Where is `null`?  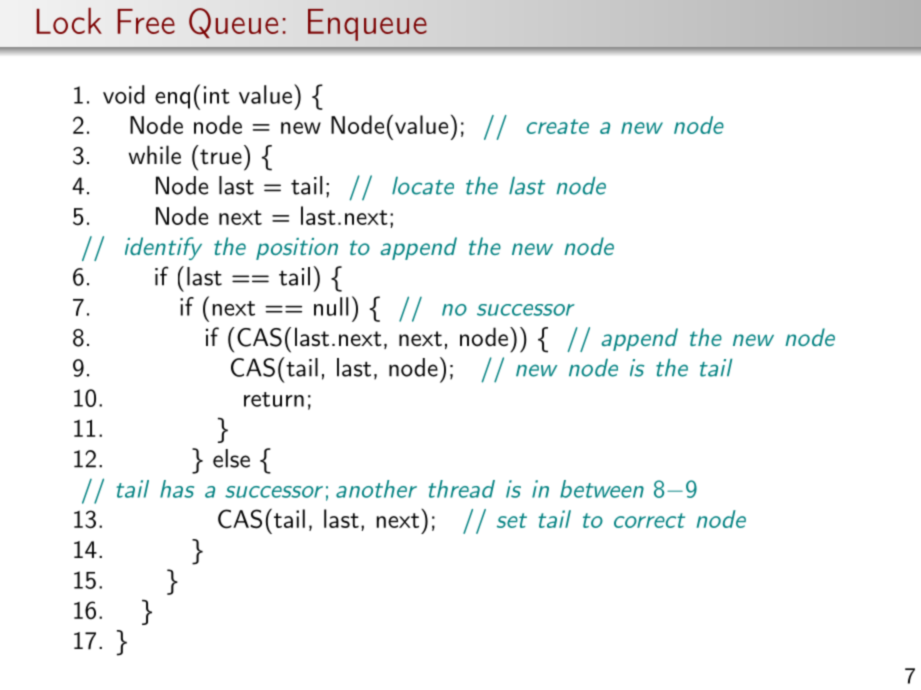
null is located at coordinates (331, 306).
